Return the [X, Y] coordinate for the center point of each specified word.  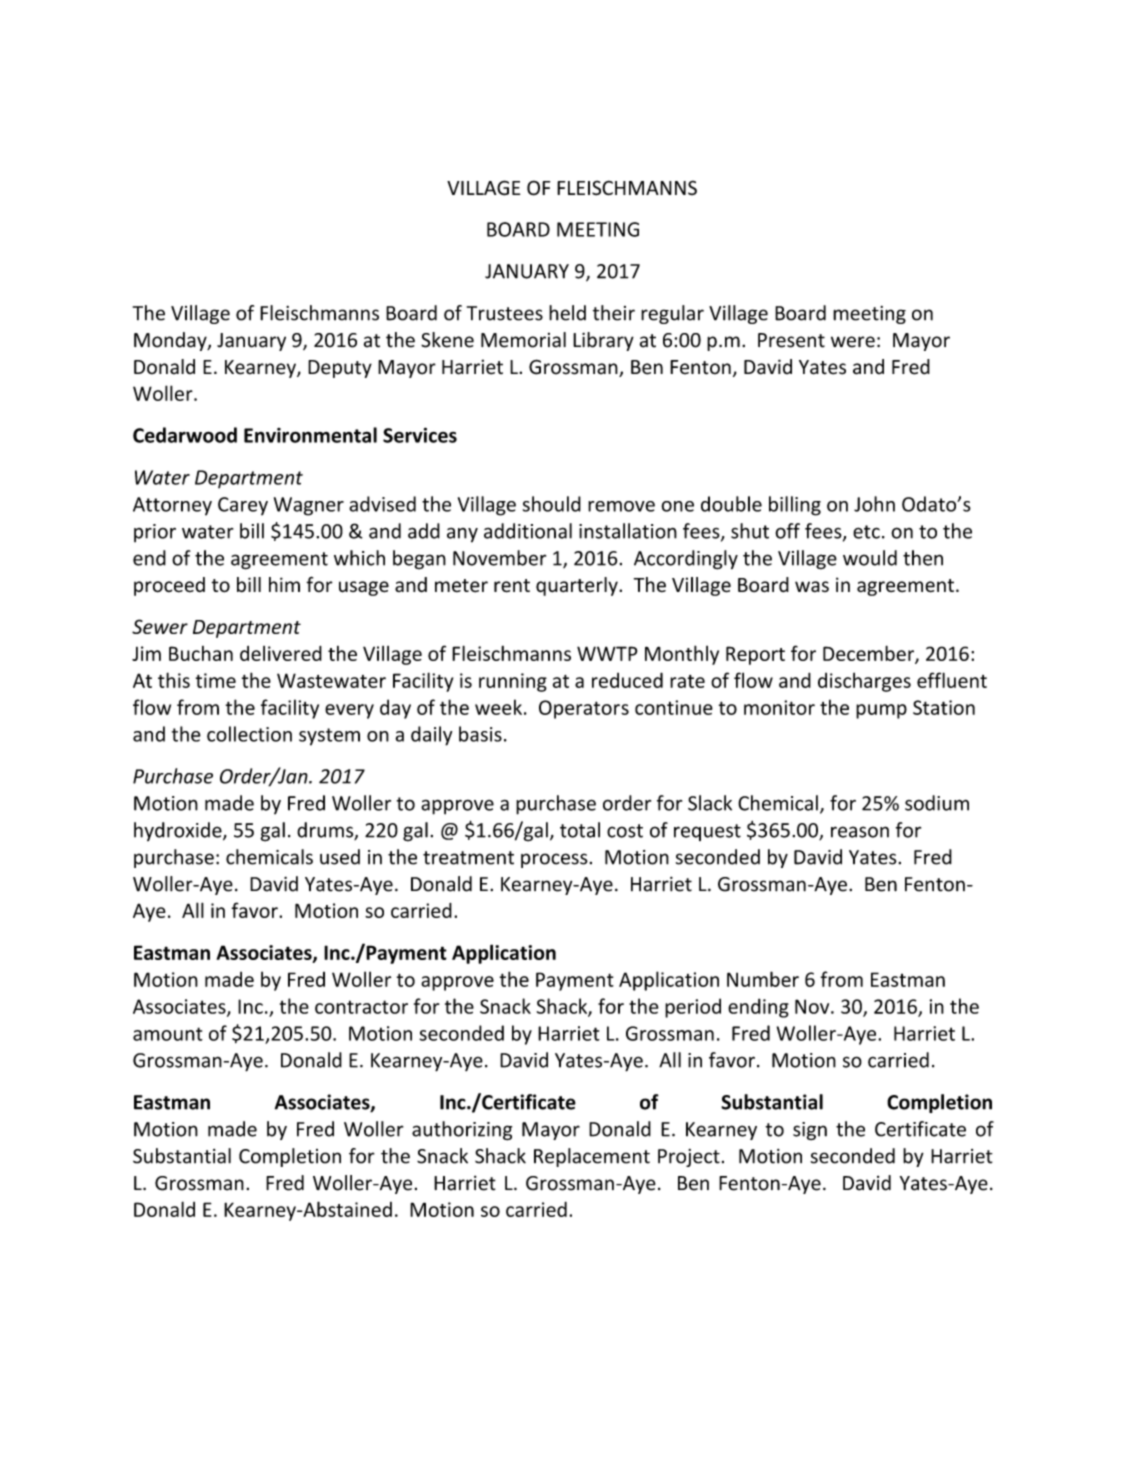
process [554, 860]
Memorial [523, 340]
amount [168, 1034]
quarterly [578, 586]
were [853, 342]
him [284, 584]
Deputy [340, 369]
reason [860, 832]
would [870, 558]
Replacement [592, 1157]
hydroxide [179, 831]
